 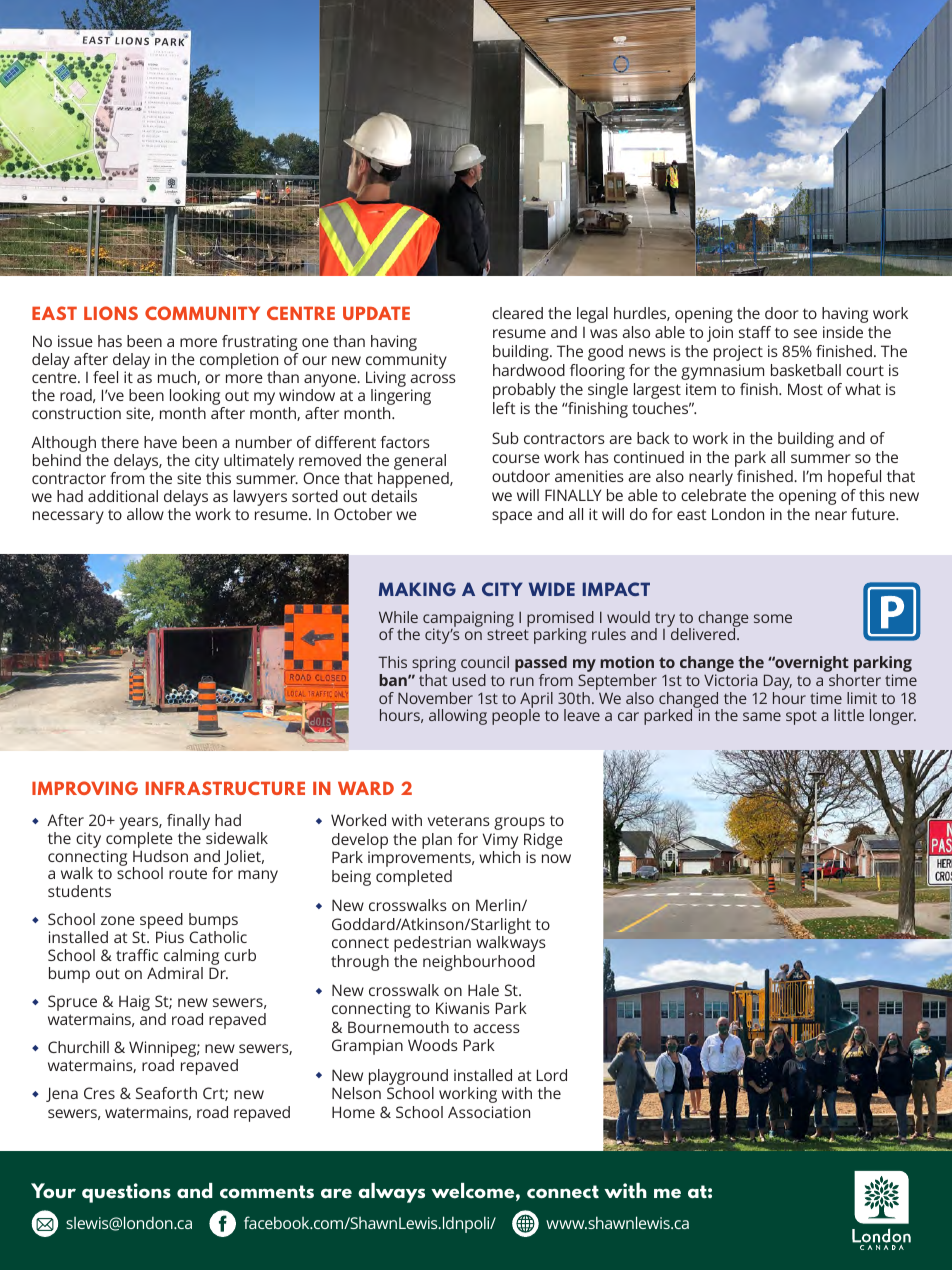 I want to click on questions, so click(x=126, y=1193).
